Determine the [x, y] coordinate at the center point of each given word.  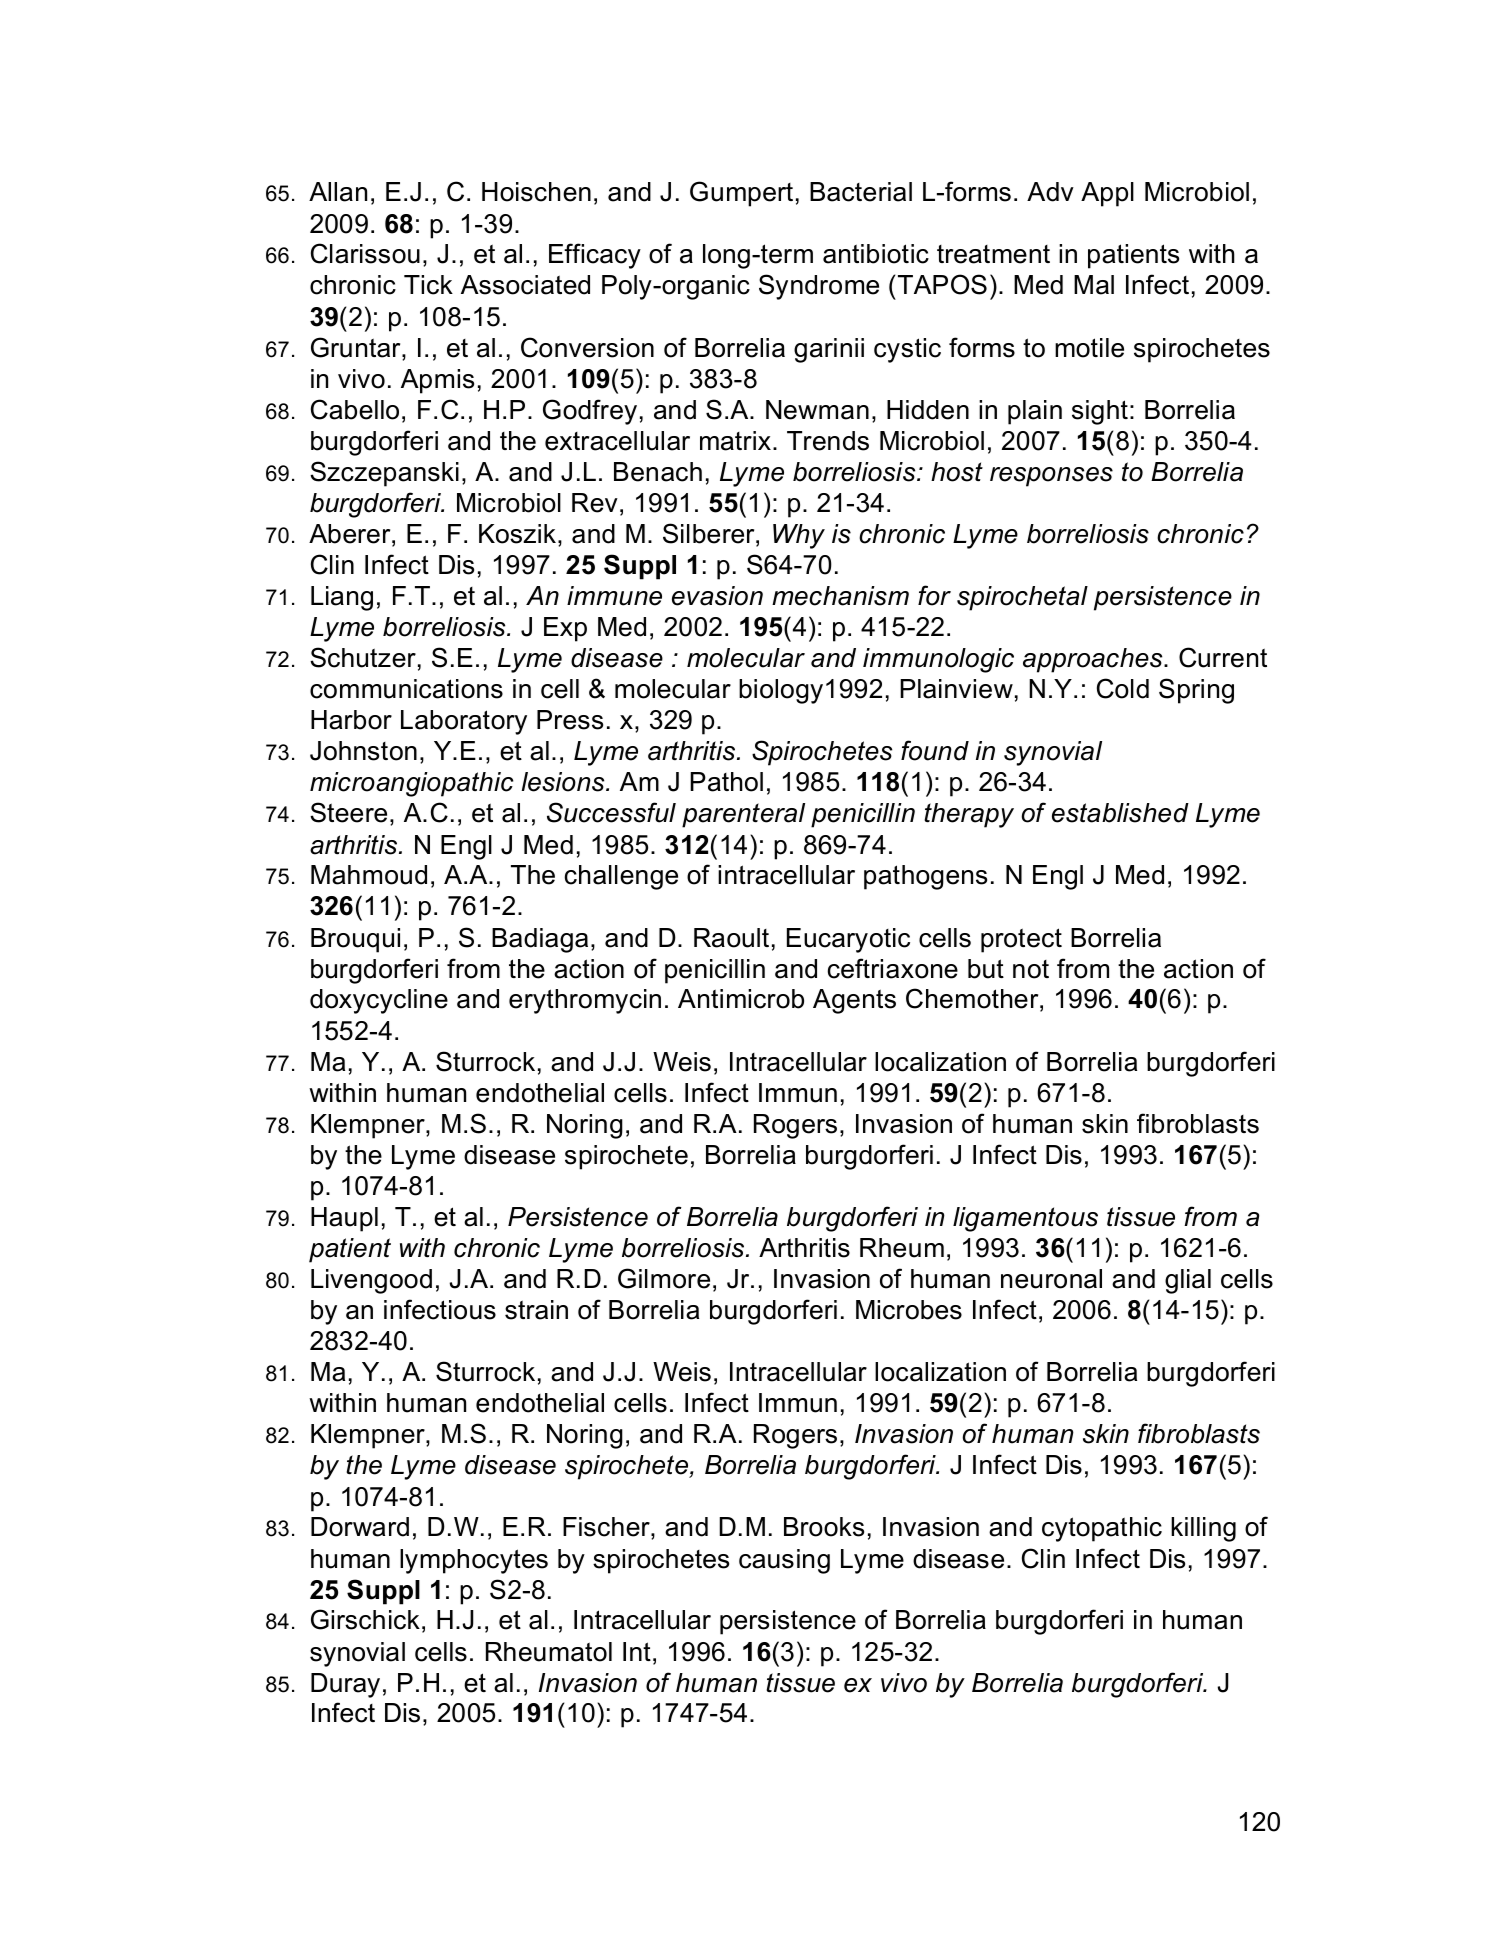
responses [1051, 477]
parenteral [743, 815]
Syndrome [819, 287]
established [1120, 813]
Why [799, 536]
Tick [428, 285]
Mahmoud [369, 875]
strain [536, 1310]
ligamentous [1025, 1219]
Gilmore [664, 1278]
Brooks [824, 1527]
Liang [342, 598]
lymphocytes [474, 1561]
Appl [1107, 194]
